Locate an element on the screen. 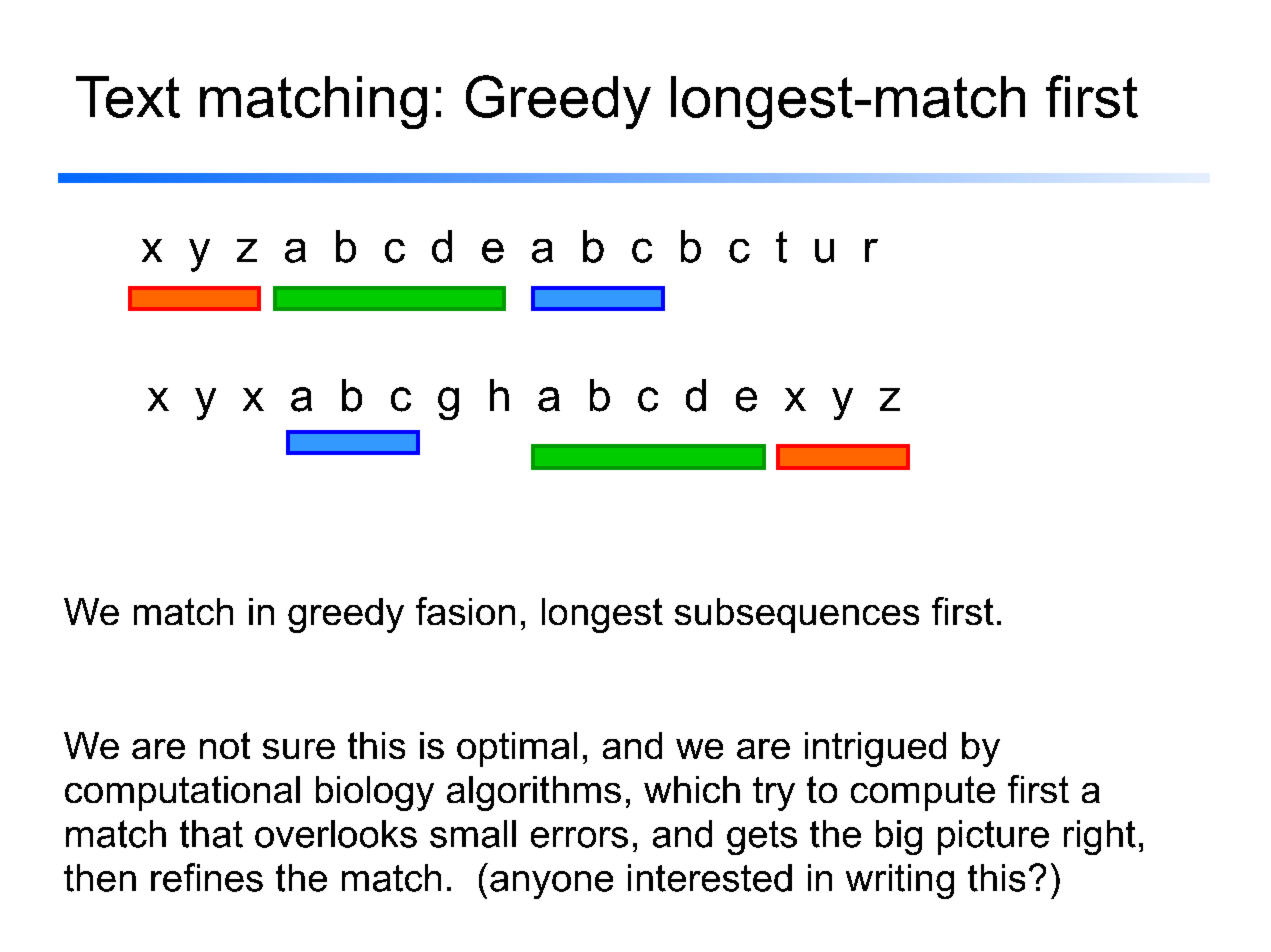 This screenshot has height=952, width=1271. optimal is located at coordinates (517, 749).
